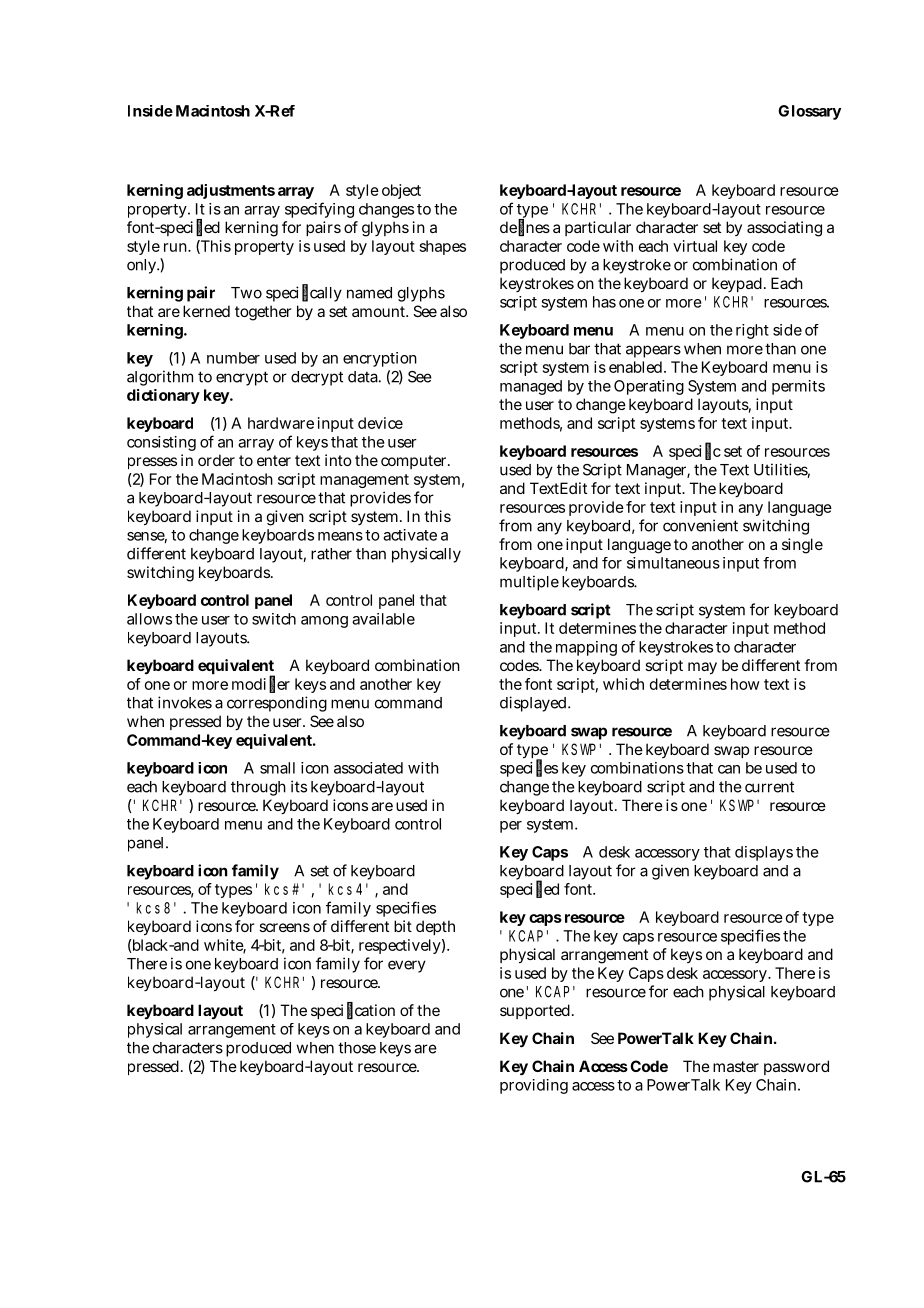  What do you see at coordinates (206, 311) in the screenshot?
I see `kerned` at bounding box center [206, 311].
